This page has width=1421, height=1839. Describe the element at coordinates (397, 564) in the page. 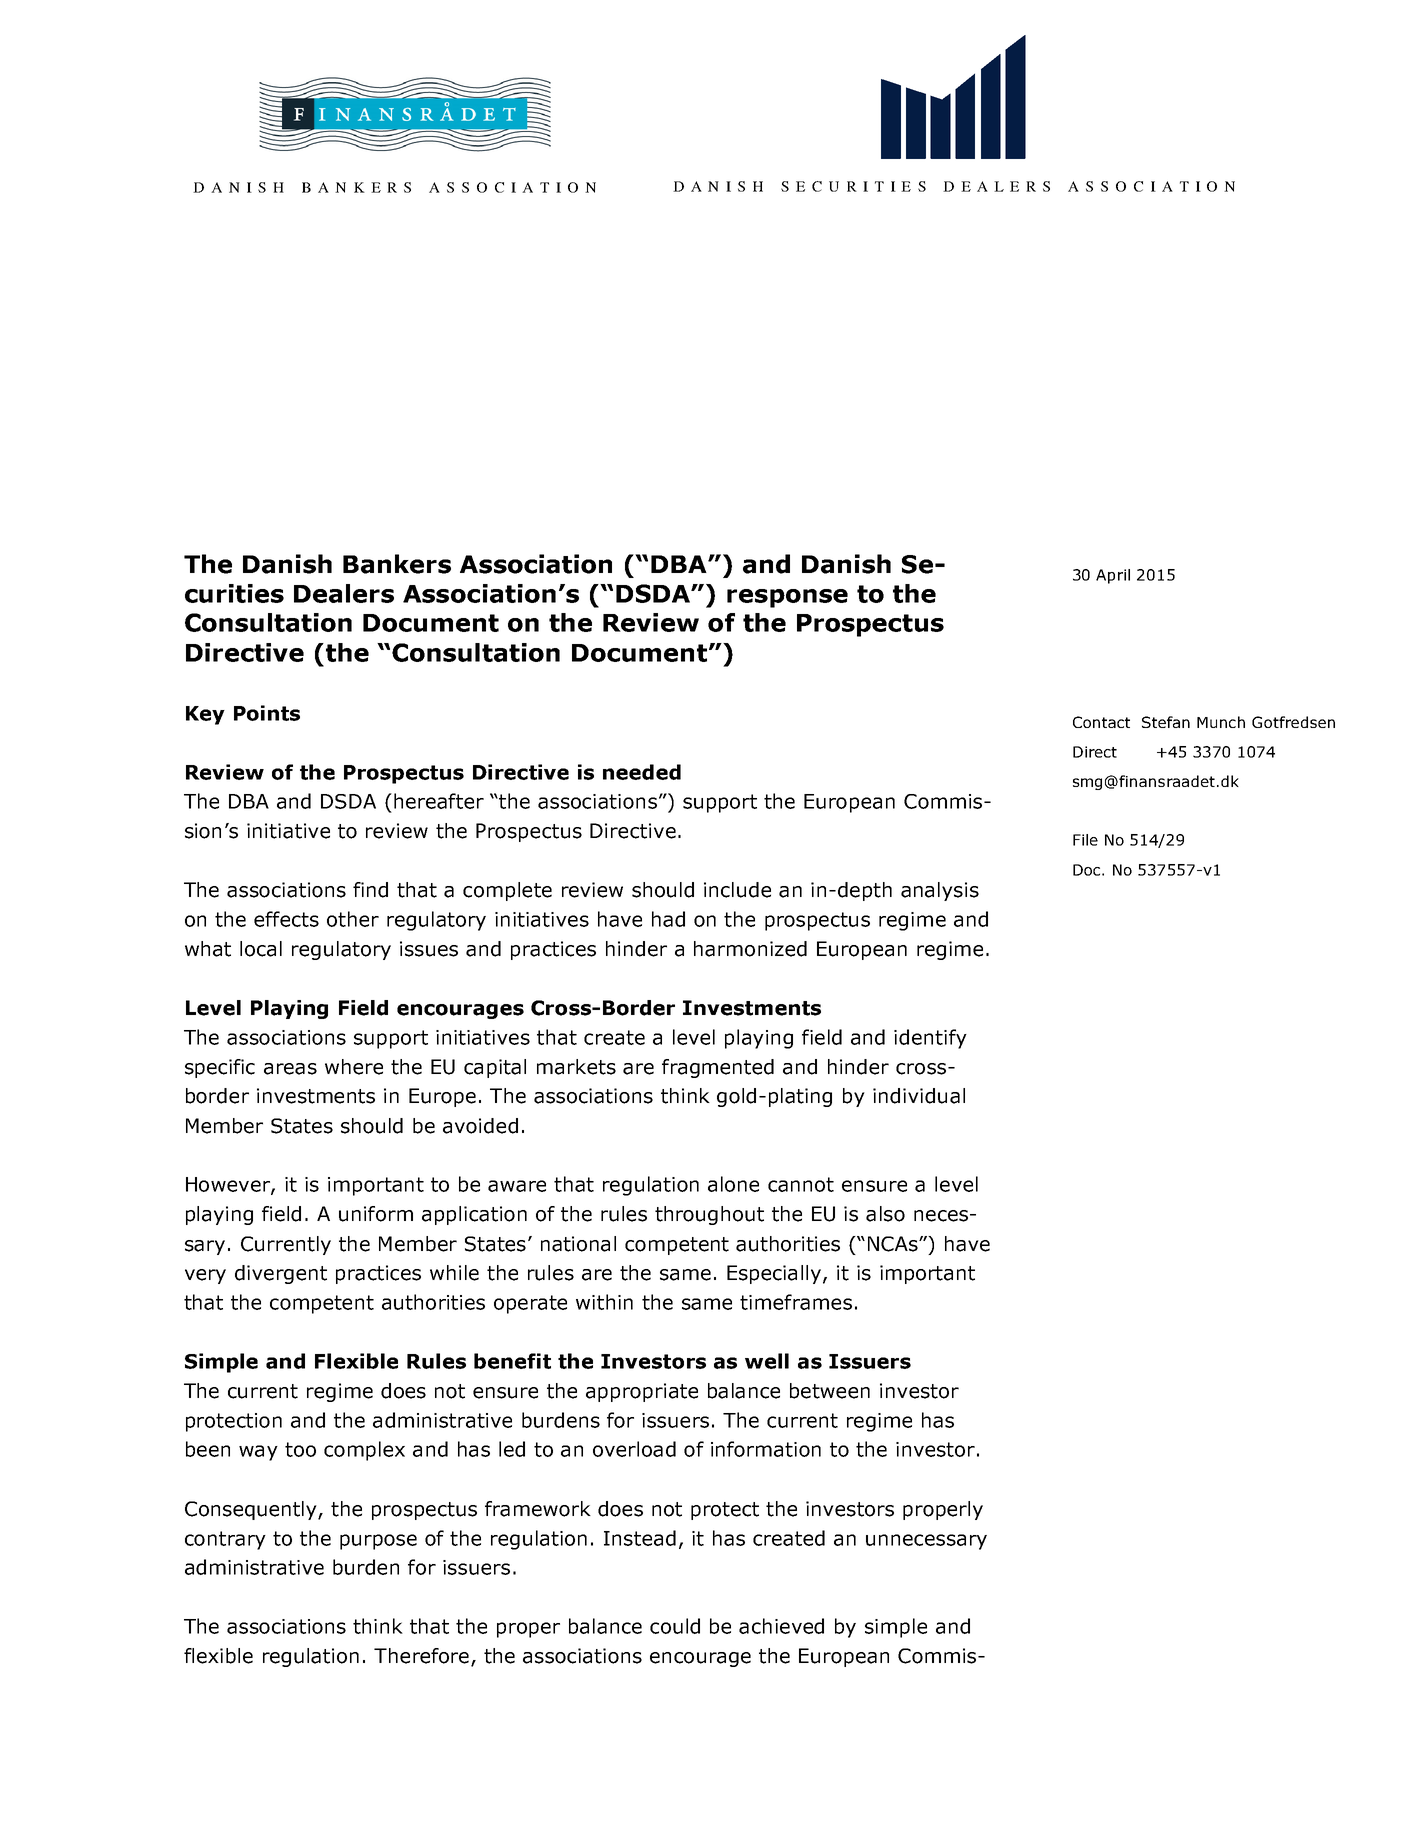

I see `Bankers` at that location.
